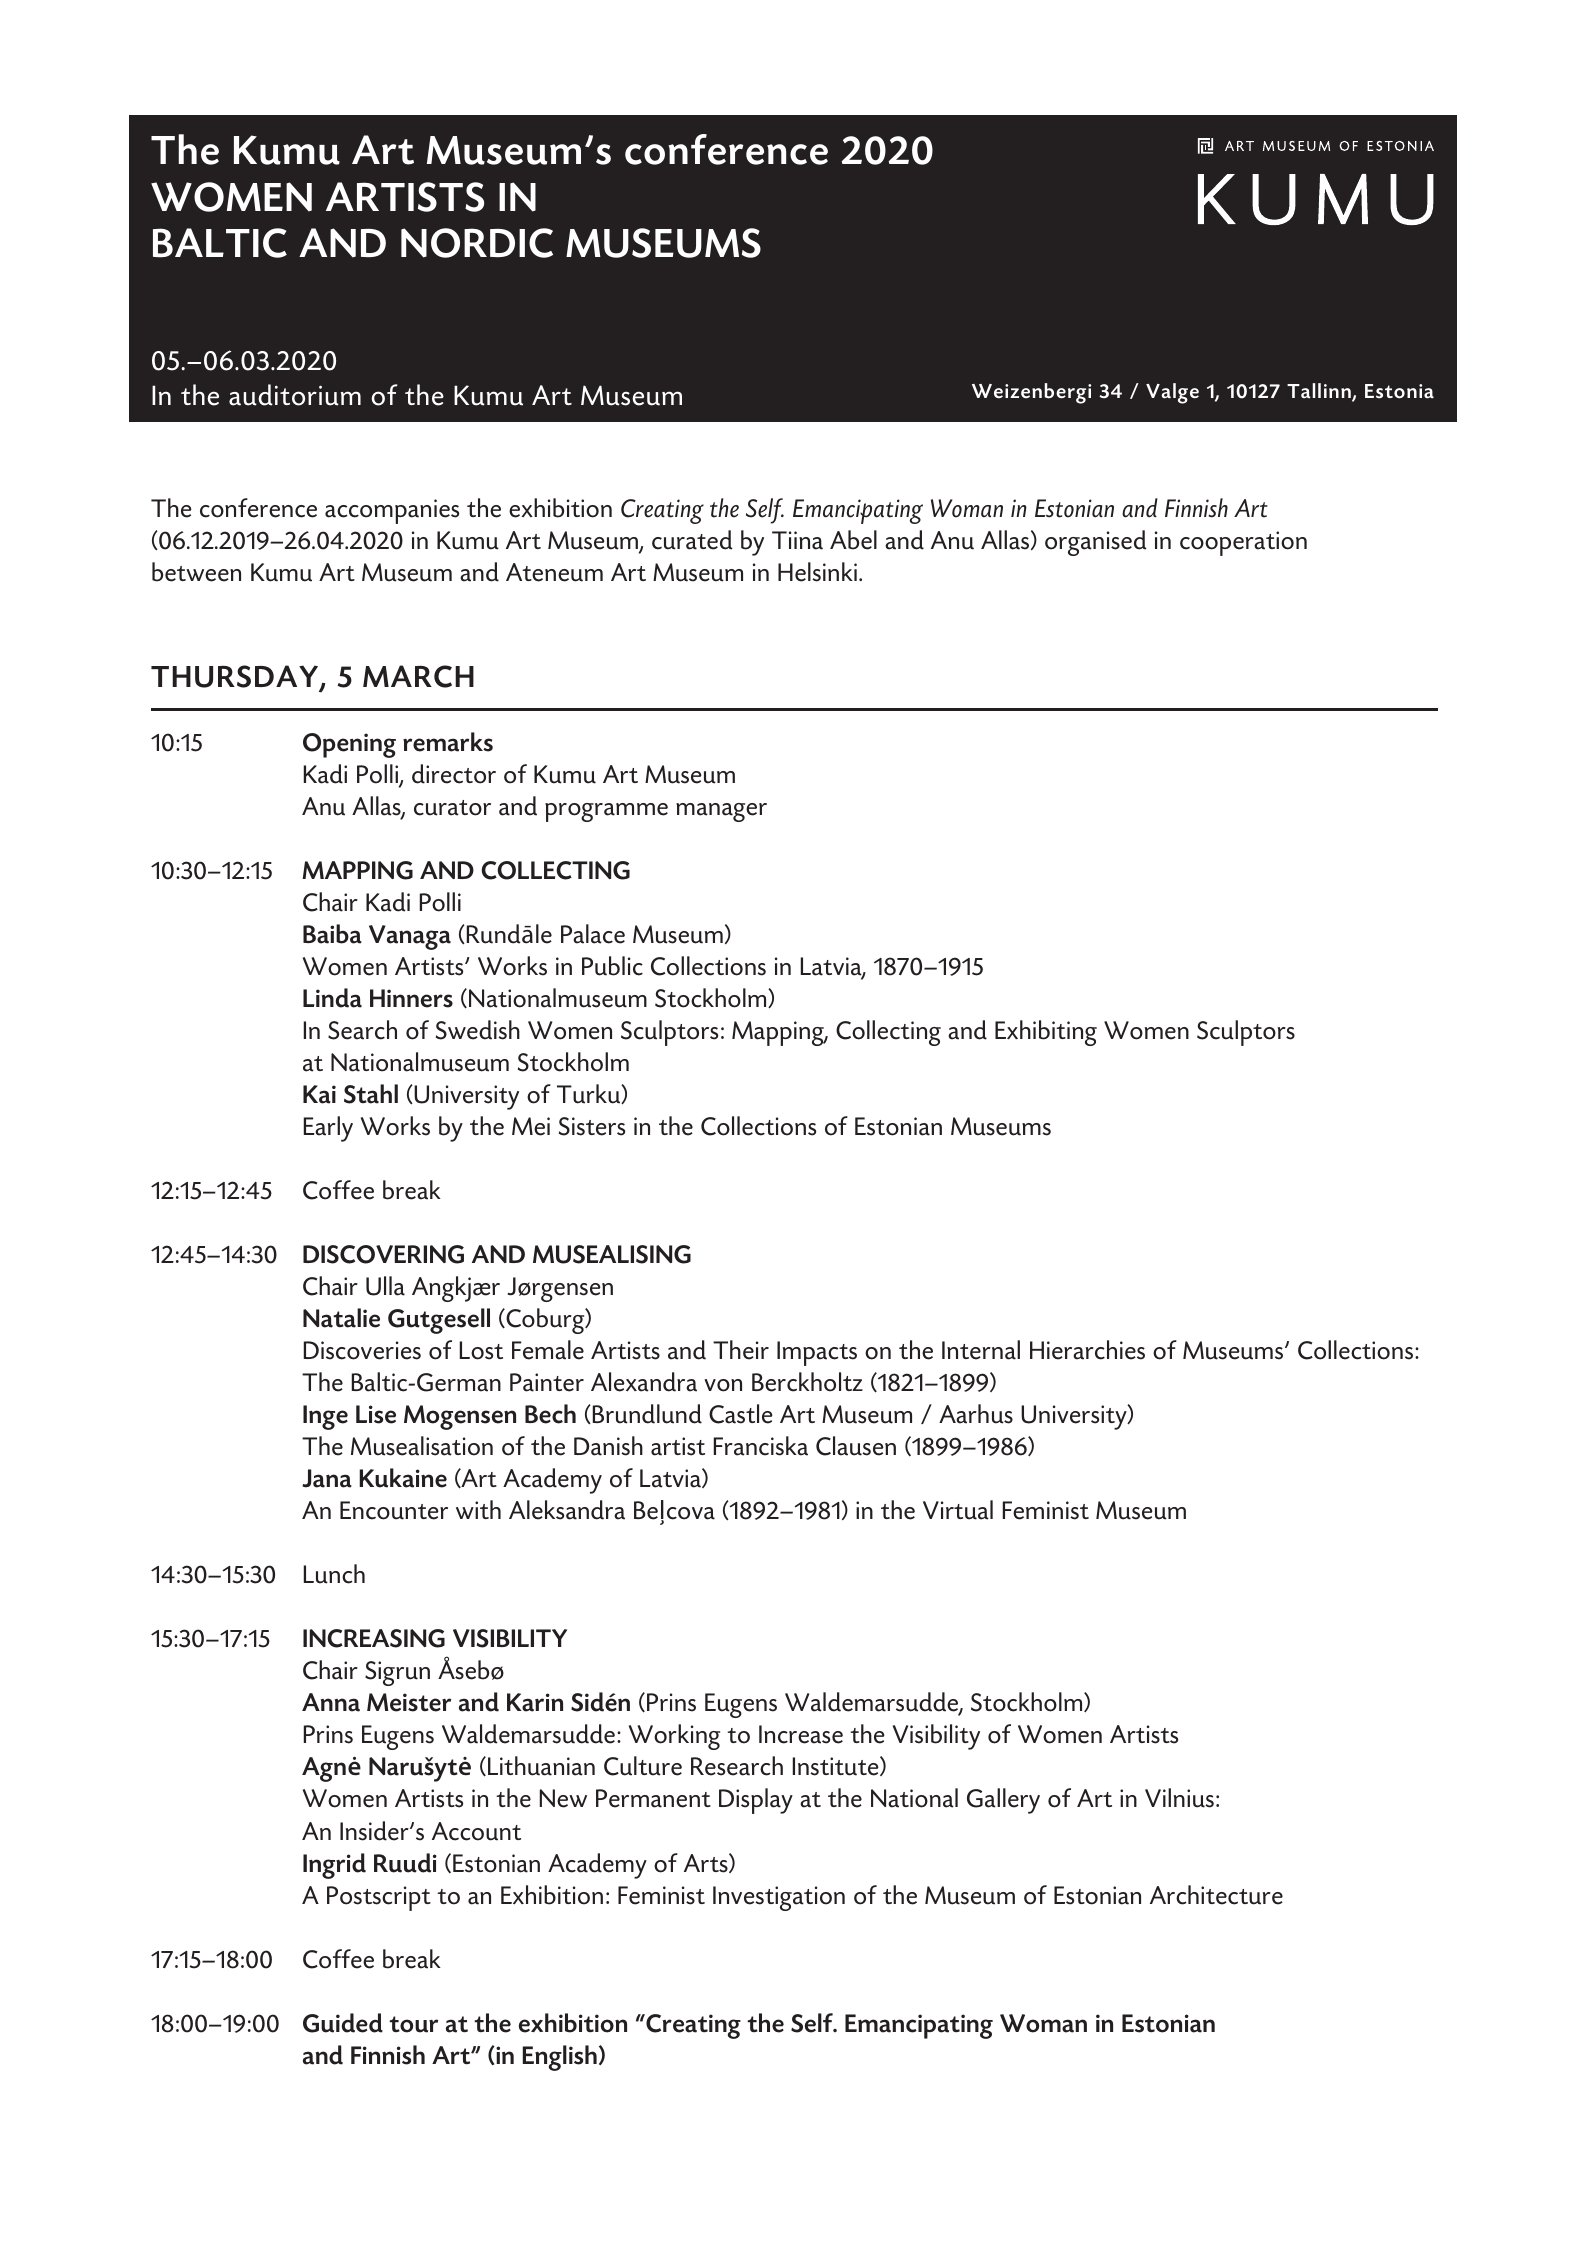 Image resolution: width=1589 pixels, height=2247 pixels. What do you see at coordinates (721, 812) in the document?
I see `manager` at bounding box center [721, 812].
